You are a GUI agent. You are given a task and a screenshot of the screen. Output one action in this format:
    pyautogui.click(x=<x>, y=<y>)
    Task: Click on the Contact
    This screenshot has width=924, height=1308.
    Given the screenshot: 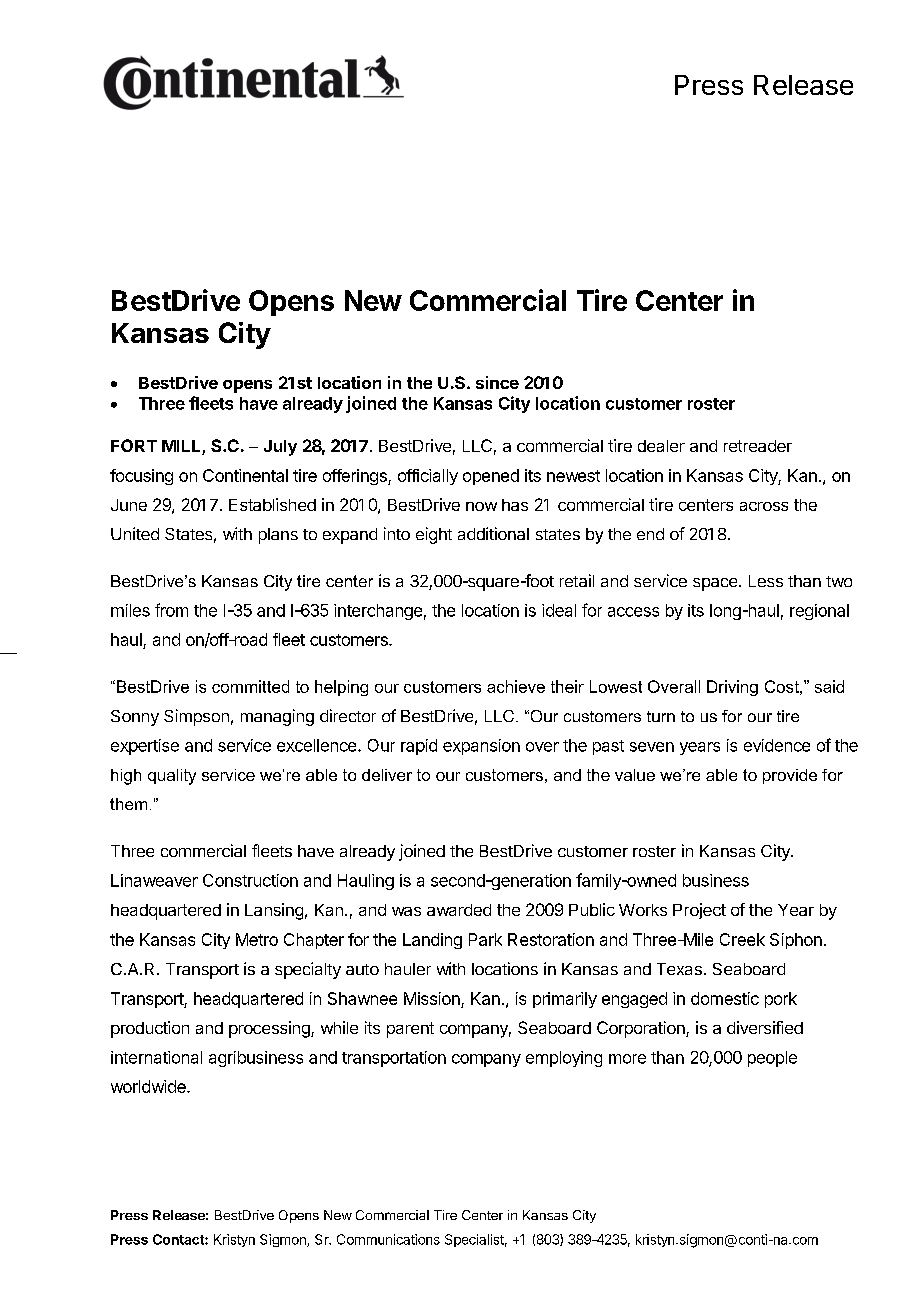 What is the action you would take?
    pyautogui.click(x=179, y=1239)
